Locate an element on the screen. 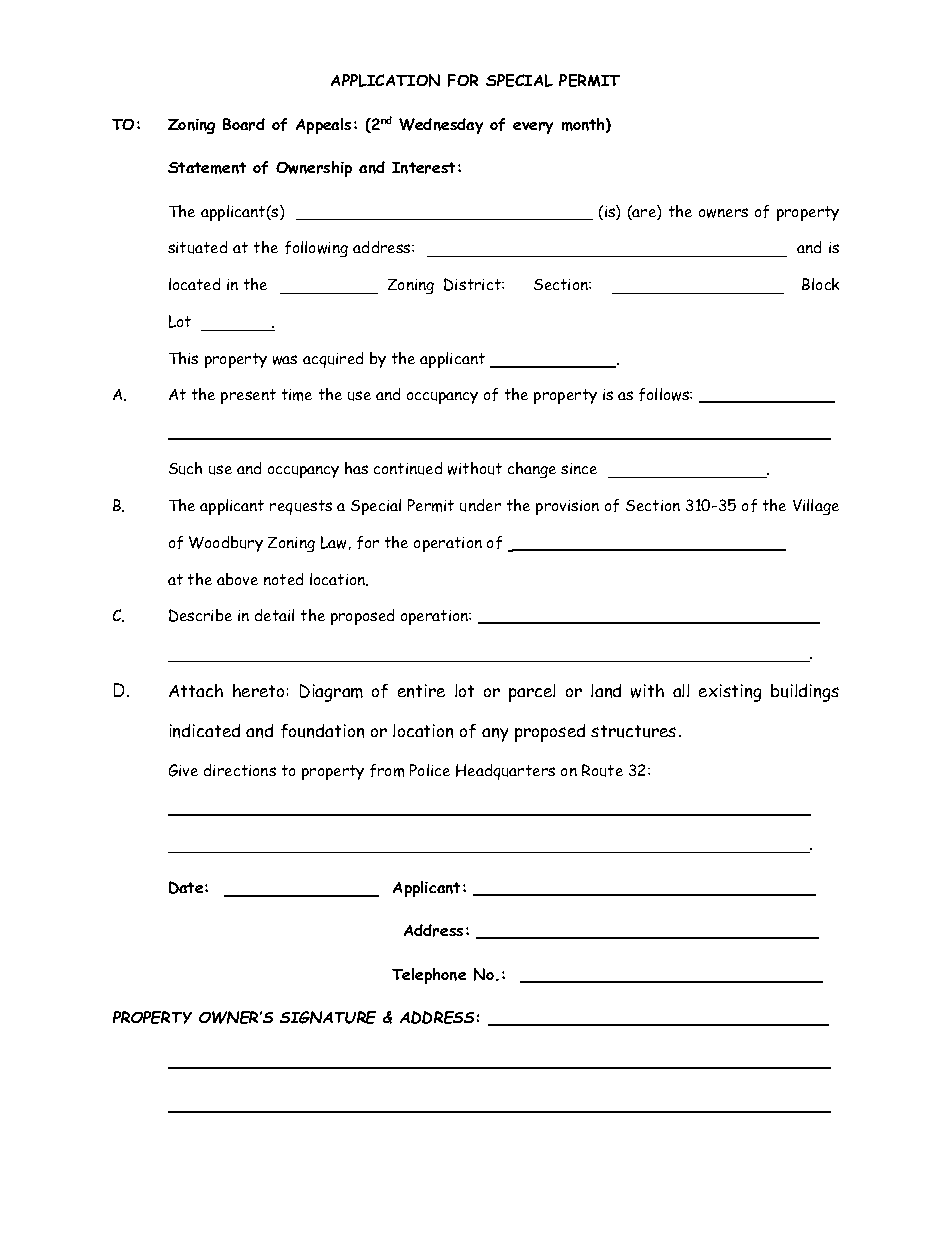 The image size is (952, 1233). Route is located at coordinates (602, 770).
